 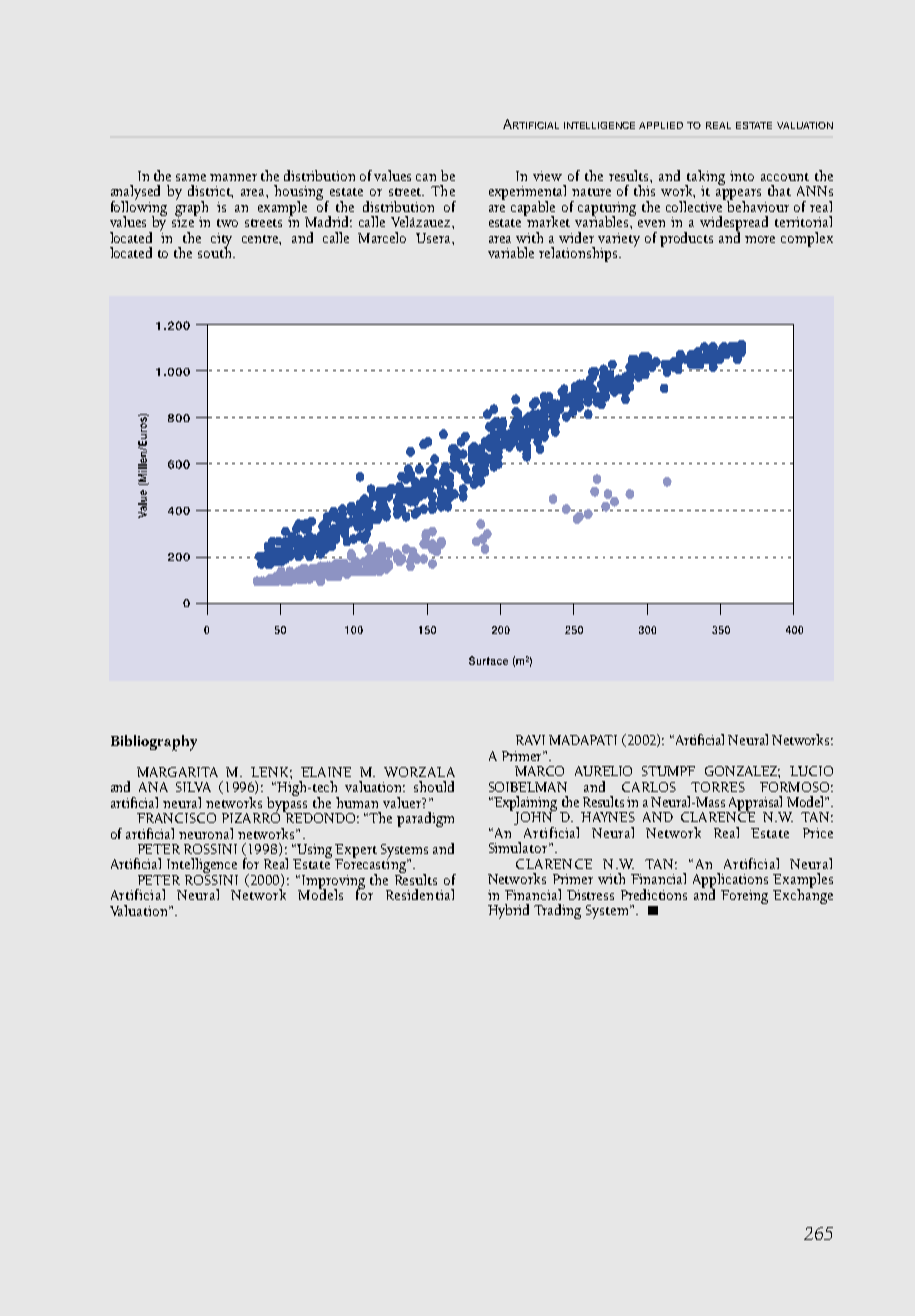 I want to click on Hybrid, so click(x=508, y=911).
